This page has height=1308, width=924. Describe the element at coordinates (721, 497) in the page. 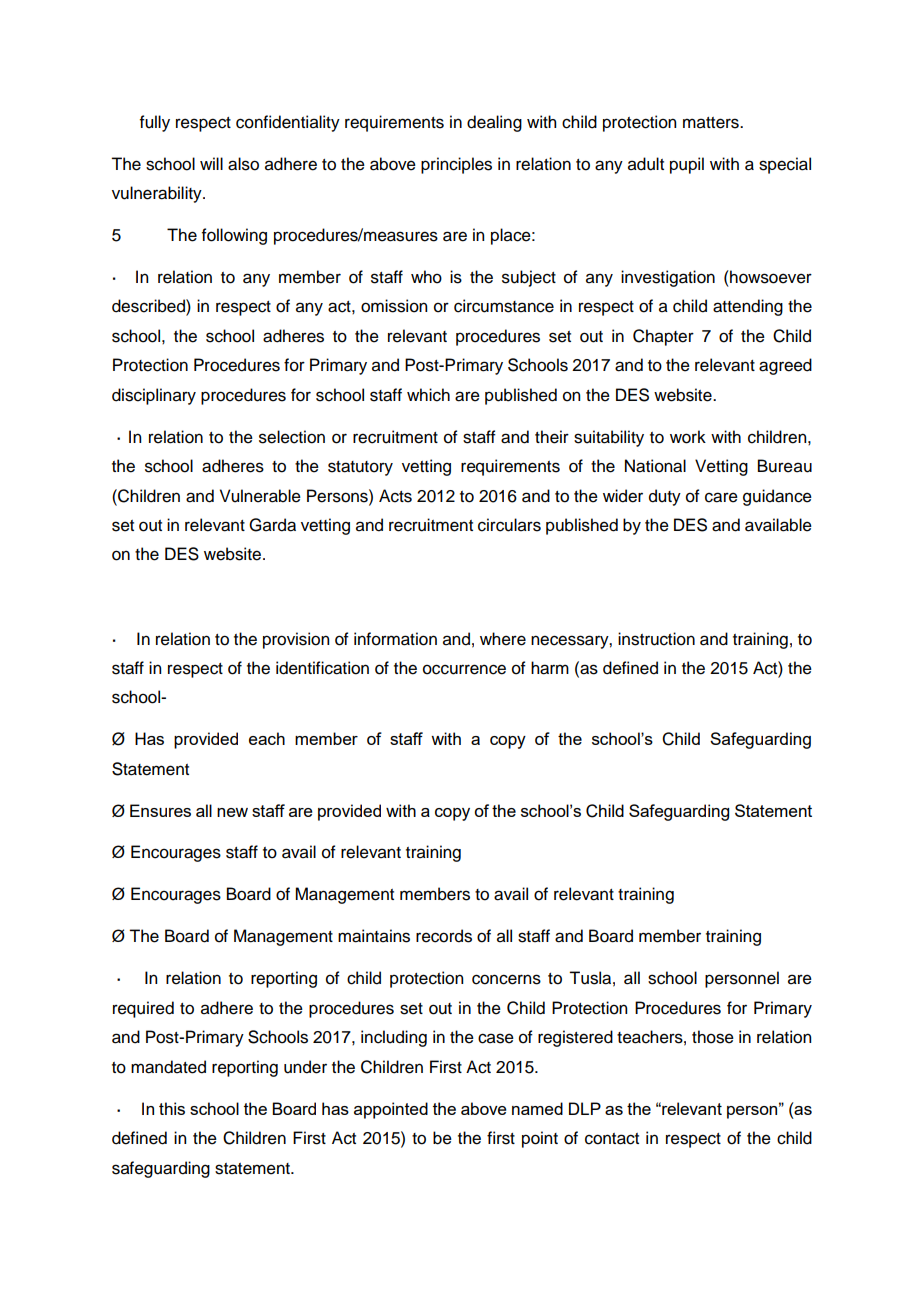

I see `care` at that location.
